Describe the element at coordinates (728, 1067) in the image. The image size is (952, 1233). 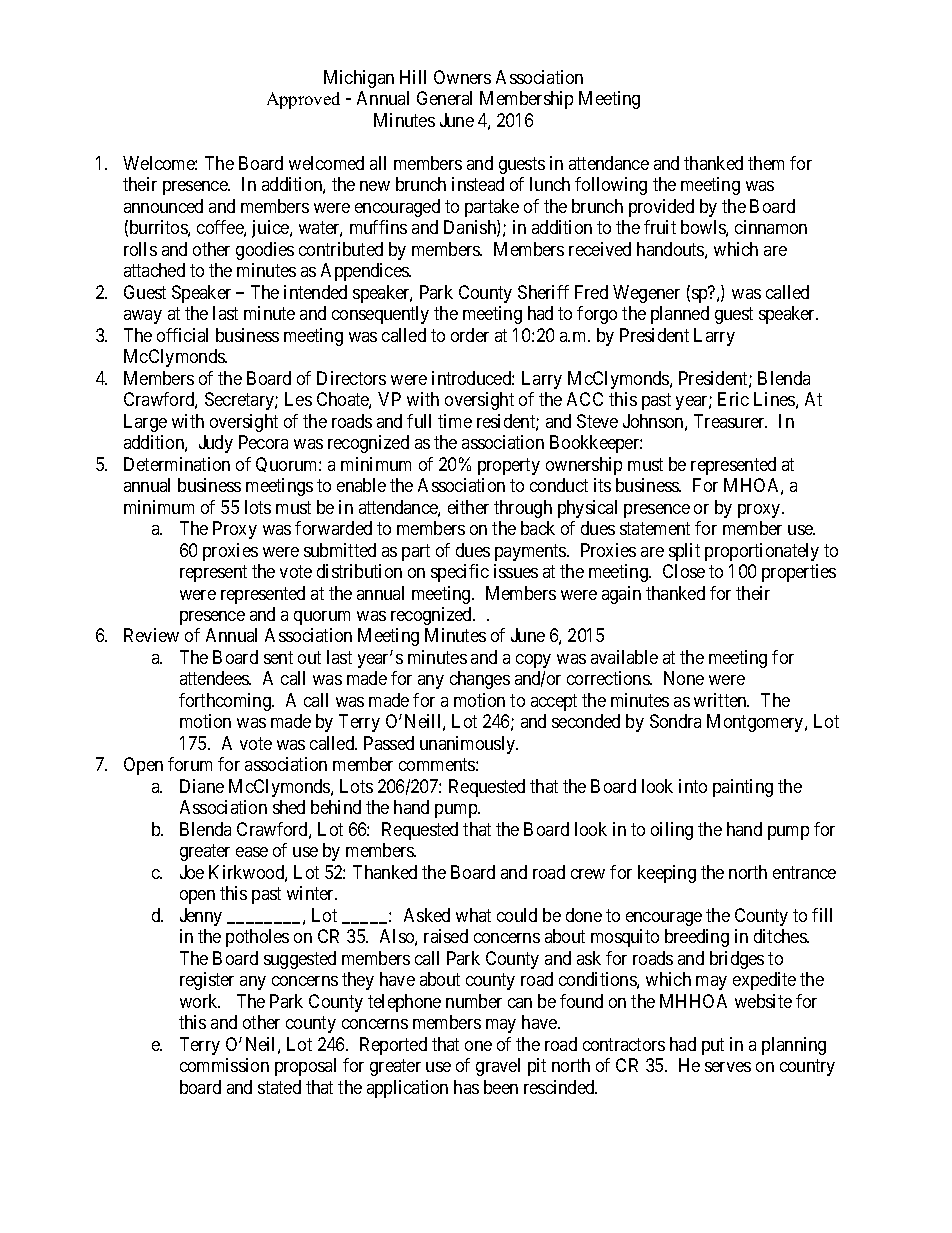
I see `serves` at that location.
